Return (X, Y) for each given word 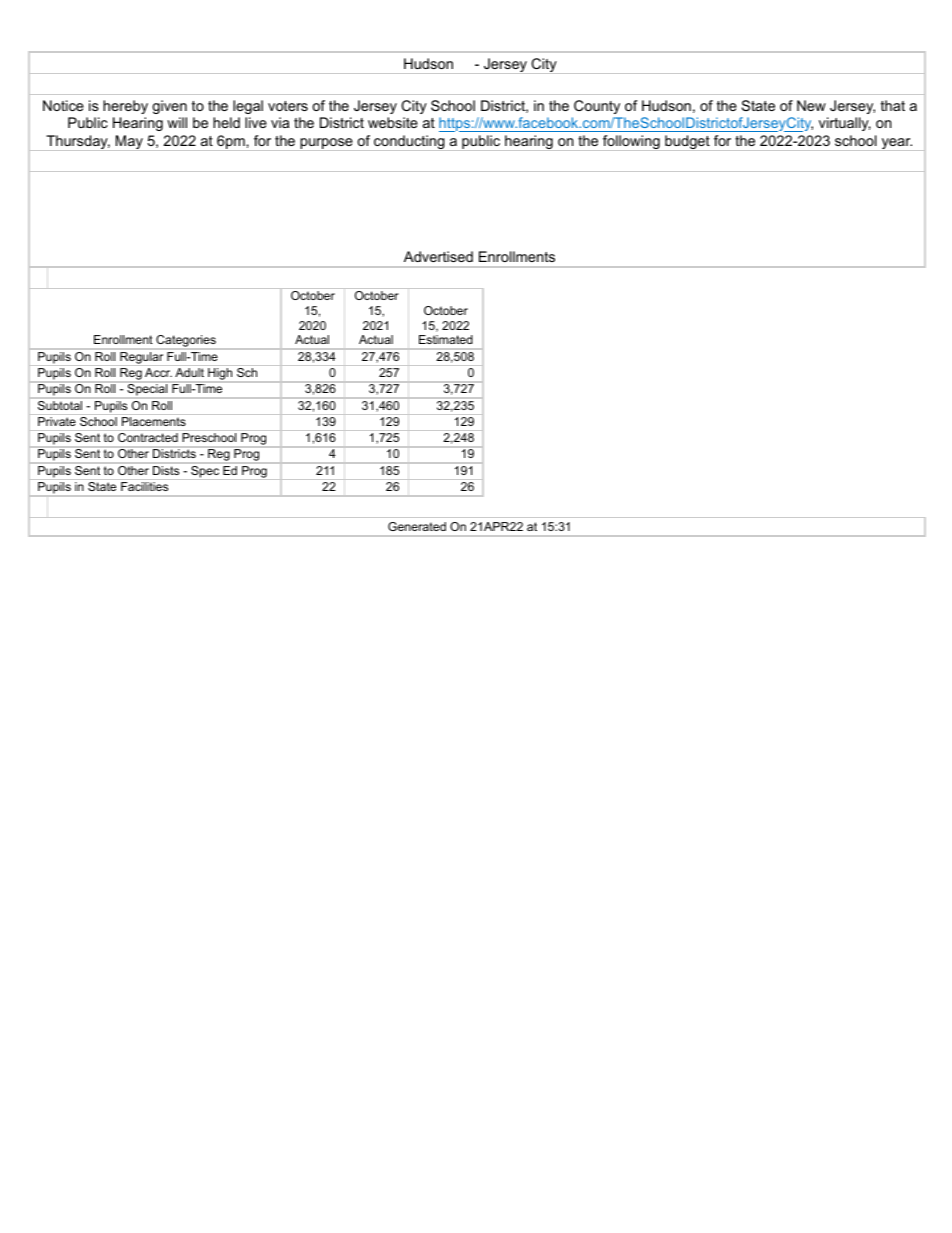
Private (57, 421)
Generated (417, 526)
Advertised (438, 256)
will (177, 122)
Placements (154, 421)
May (129, 143)
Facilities (144, 486)
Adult (189, 372)
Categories (186, 342)
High (220, 375)
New (811, 105)
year (896, 144)
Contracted (148, 437)
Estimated (445, 339)
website (393, 122)
